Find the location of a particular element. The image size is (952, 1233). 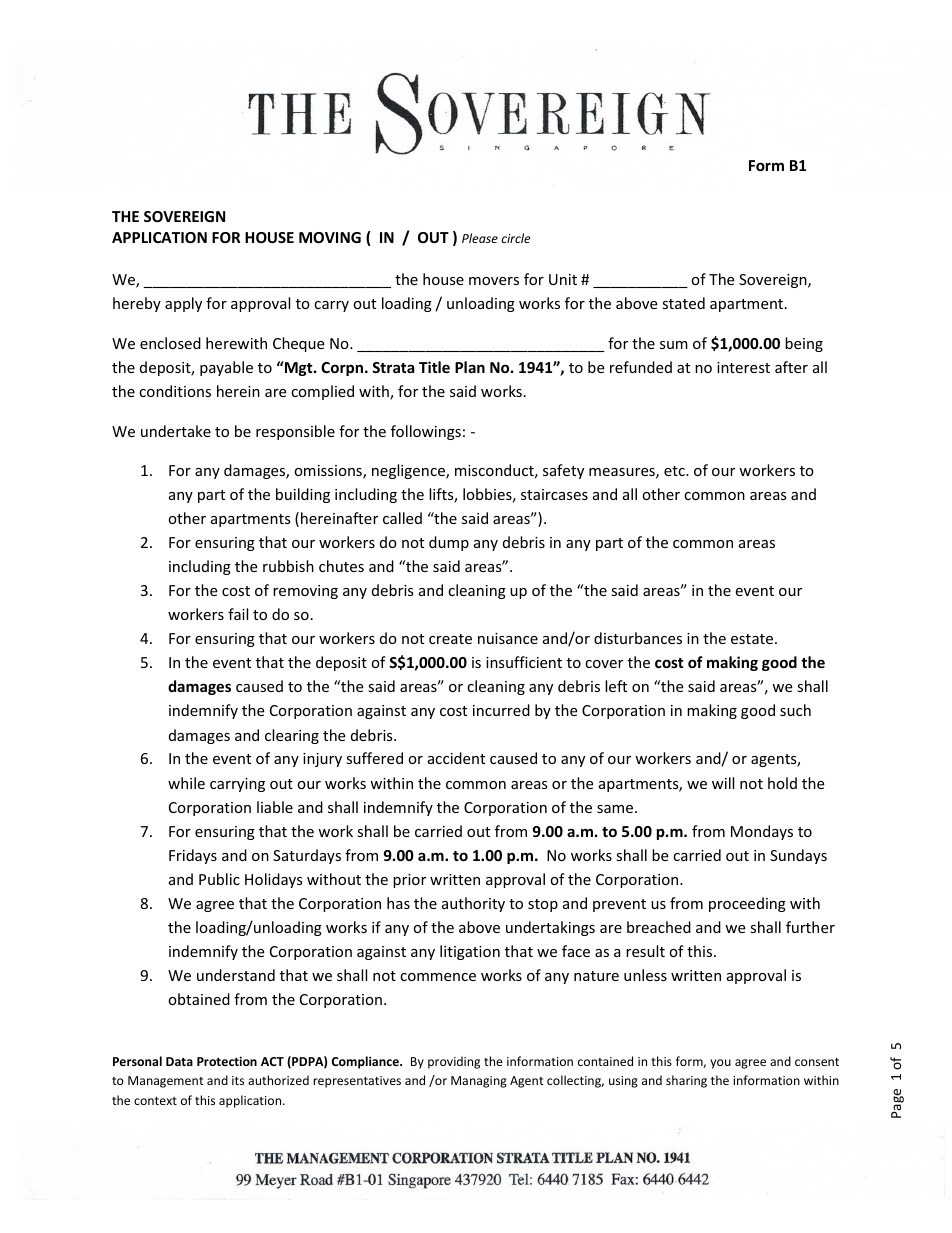

movers is located at coordinates (494, 281).
